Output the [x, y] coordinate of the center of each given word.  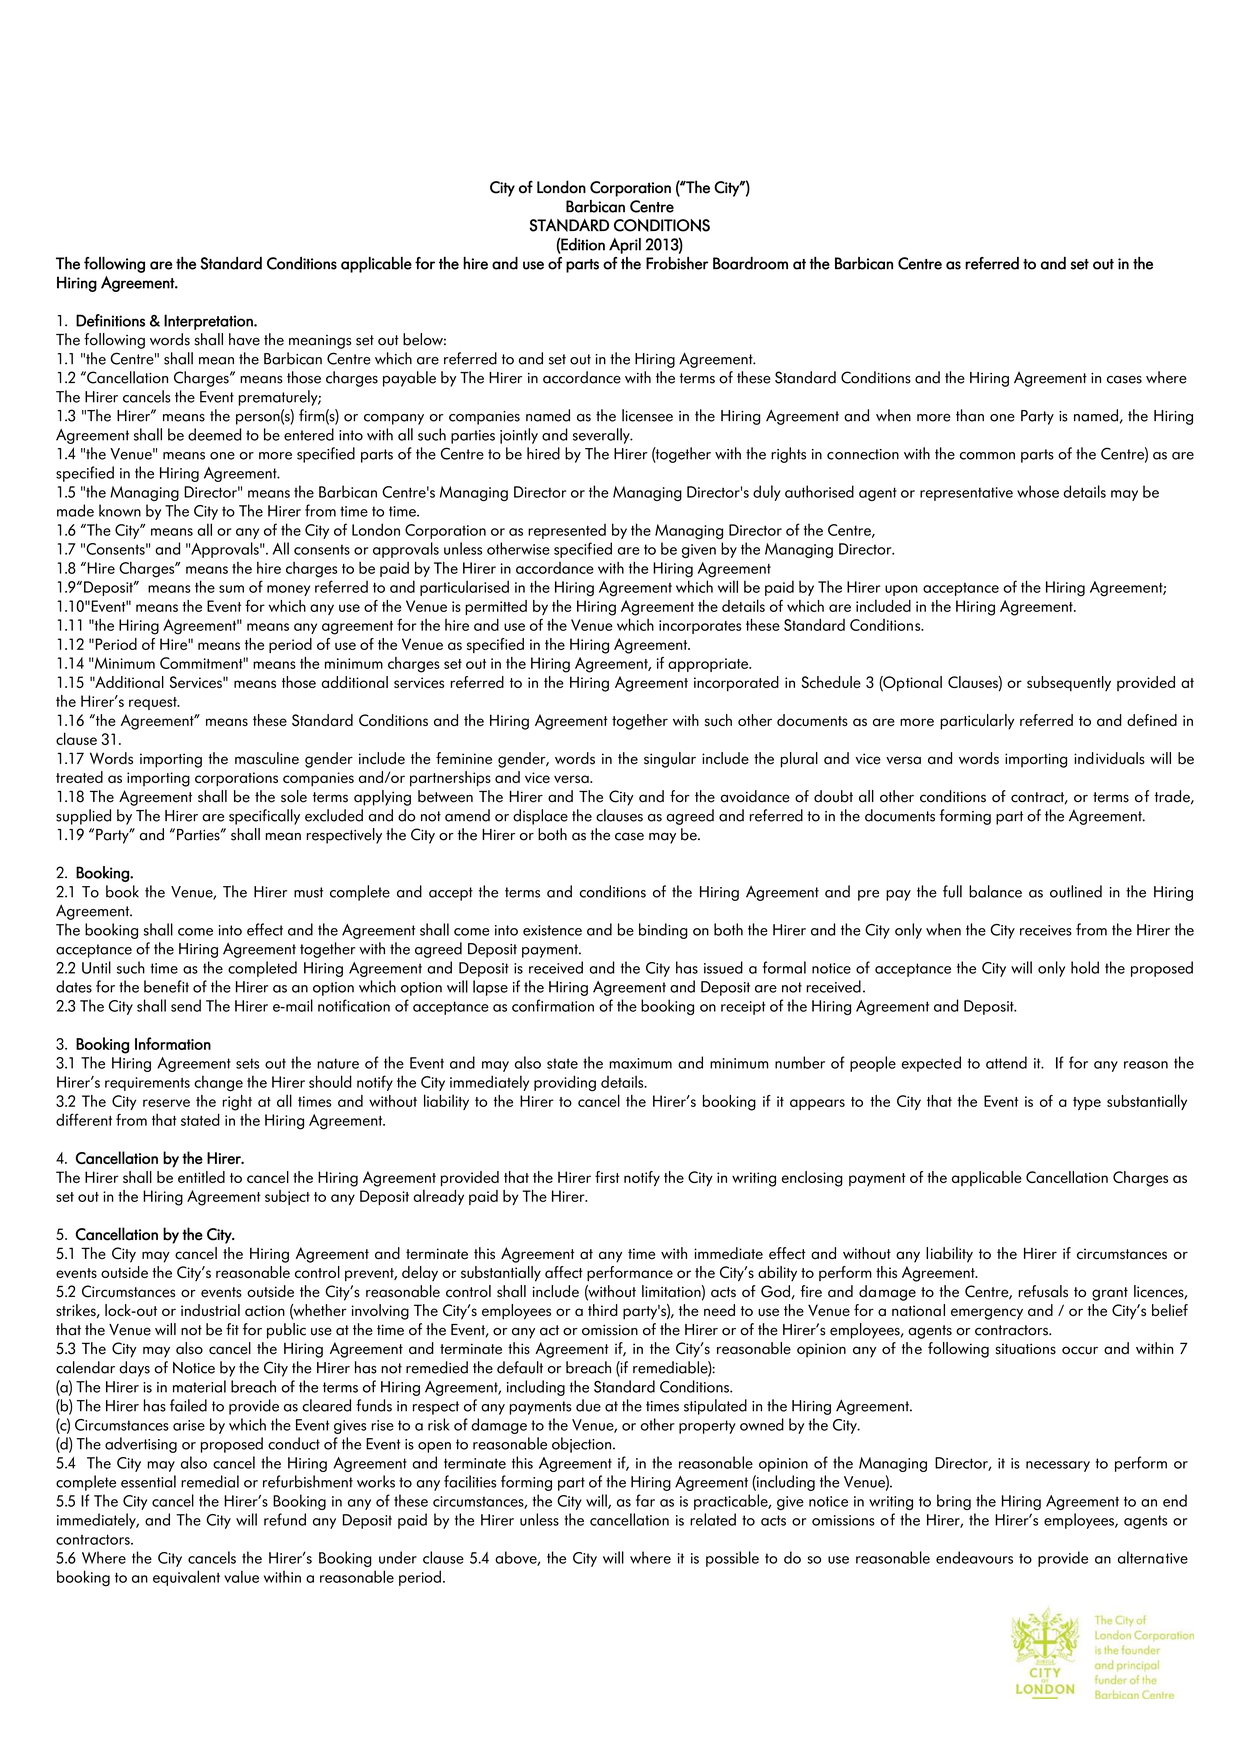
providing [565, 1083]
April [625, 246]
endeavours [974, 1557]
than [970, 415]
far [645, 1500]
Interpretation [209, 322]
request [154, 703]
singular [670, 760]
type [1087, 1103]
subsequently [1069, 683]
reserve [166, 1103]
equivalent [186, 1578]
